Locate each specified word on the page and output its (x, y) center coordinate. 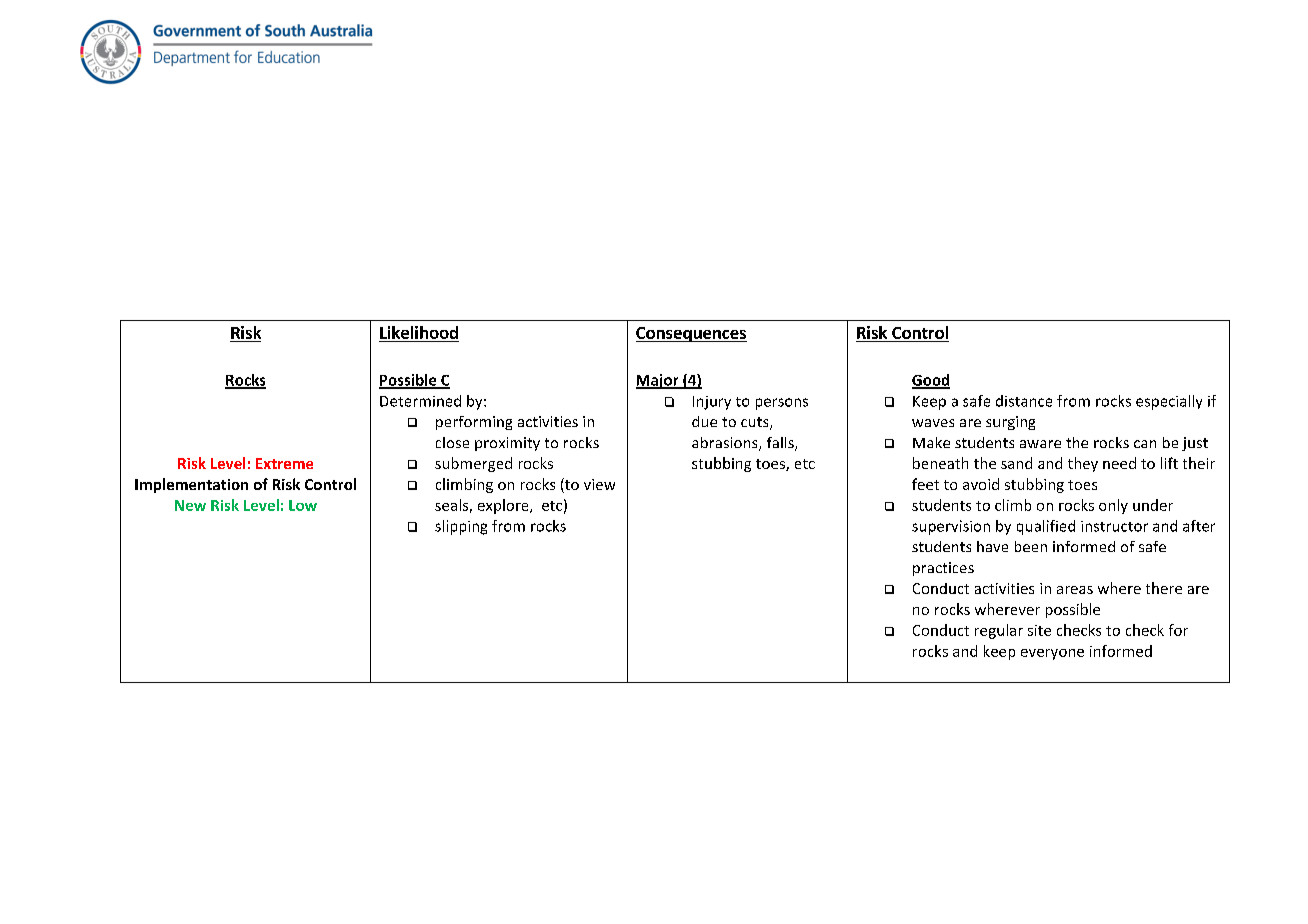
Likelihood (419, 332)
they (1083, 464)
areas (1075, 590)
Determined (420, 401)
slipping (461, 527)
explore (504, 506)
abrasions (726, 444)
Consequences (691, 334)
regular (999, 631)
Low (303, 505)
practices (943, 569)
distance (1024, 401)
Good (931, 381)
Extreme (284, 463)
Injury (712, 403)
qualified (1046, 527)
